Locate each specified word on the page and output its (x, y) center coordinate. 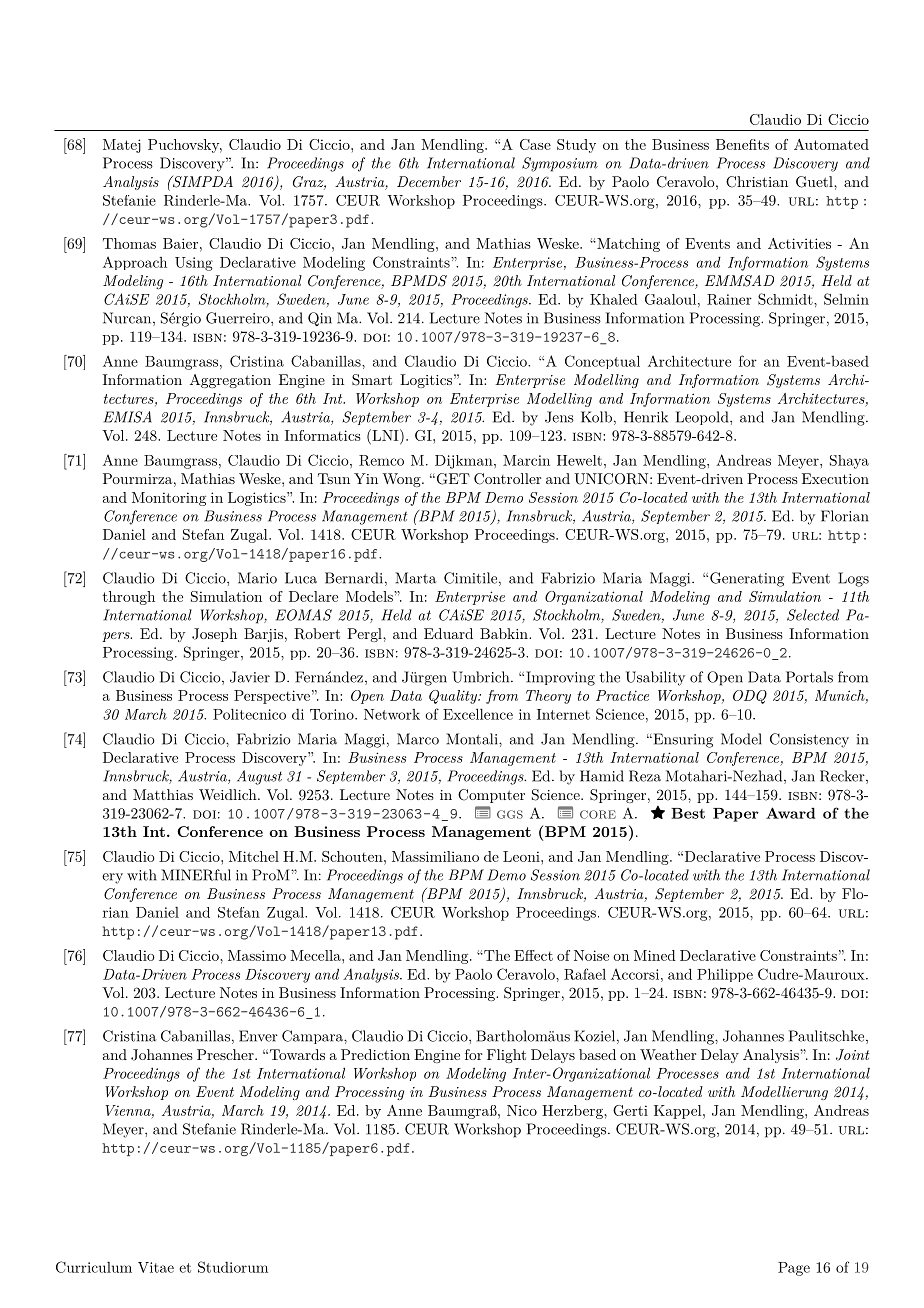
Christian (757, 182)
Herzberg (573, 1112)
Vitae (156, 1267)
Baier (180, 243)
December (429, 181)
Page (794, 1269)
